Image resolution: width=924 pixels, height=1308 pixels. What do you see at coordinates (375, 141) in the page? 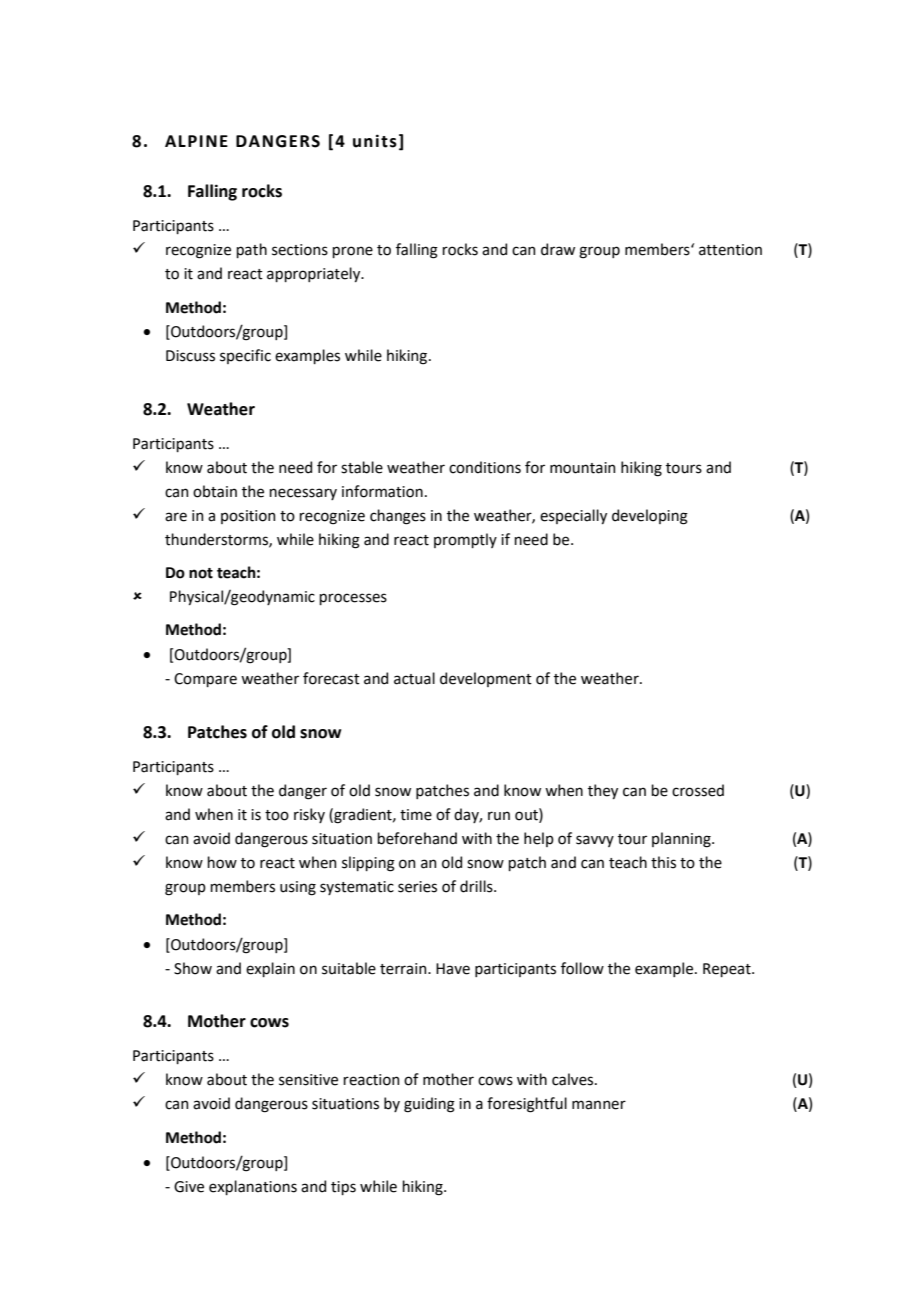
I see `units` at bounding box center [375, 141].
